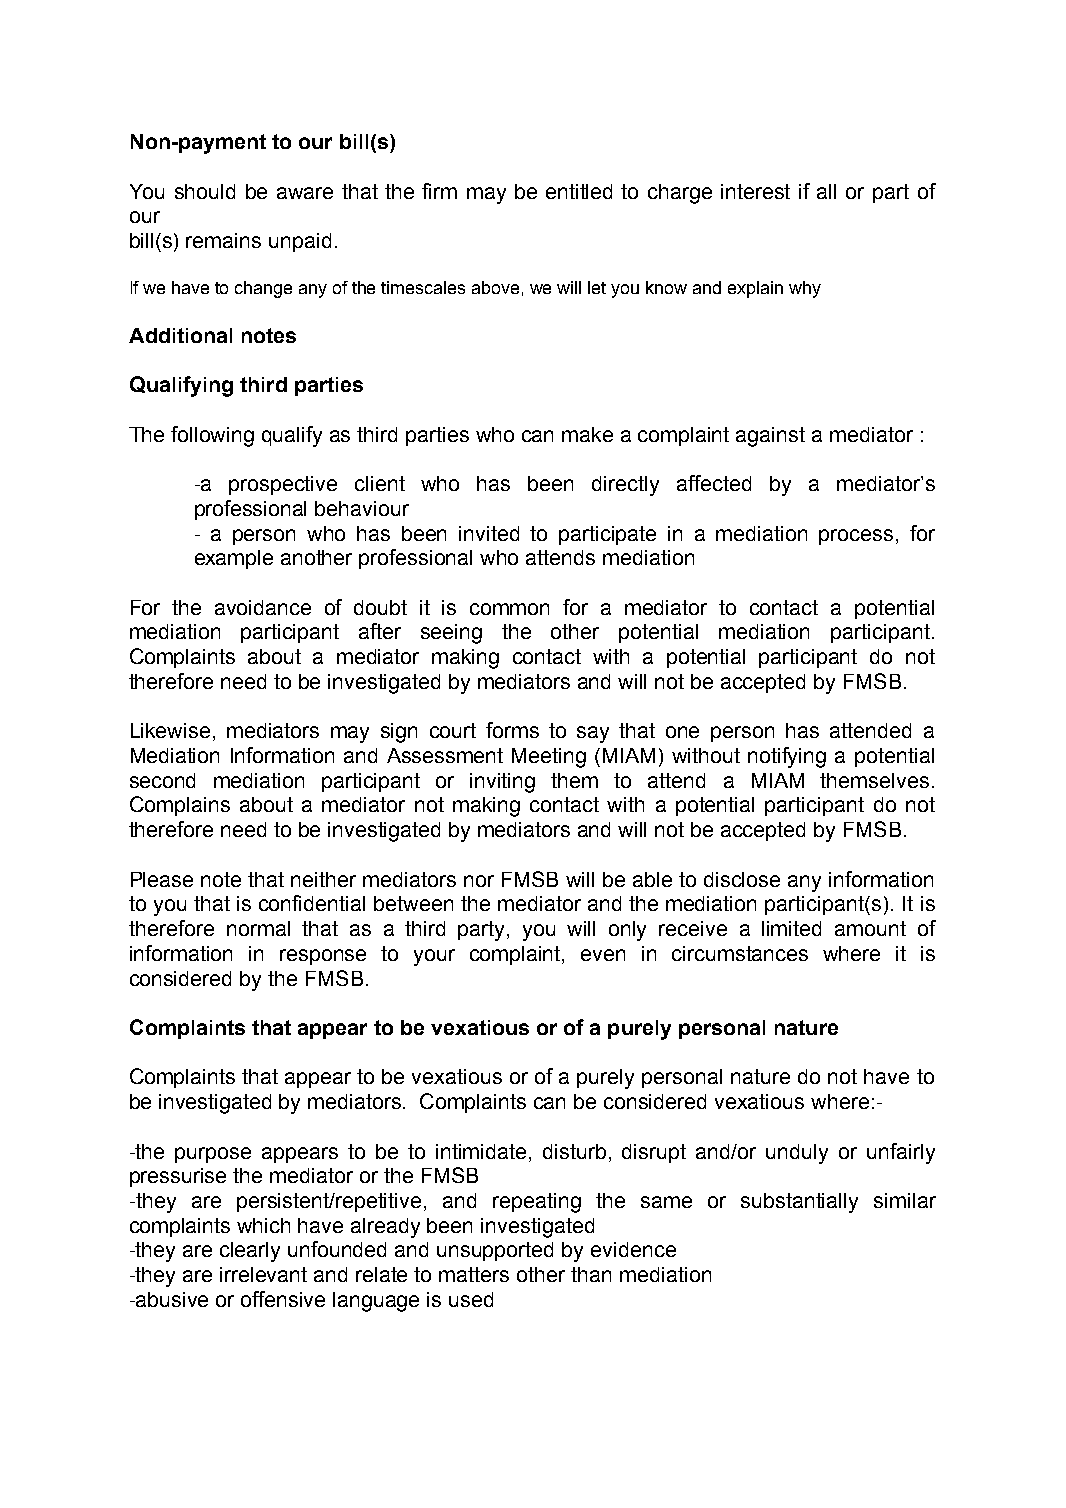 The width and height of the document is (1066, 1508). What do you see at coordinates (755, 191) in the document?
I see `interest` at bounding box center [755, 191].
